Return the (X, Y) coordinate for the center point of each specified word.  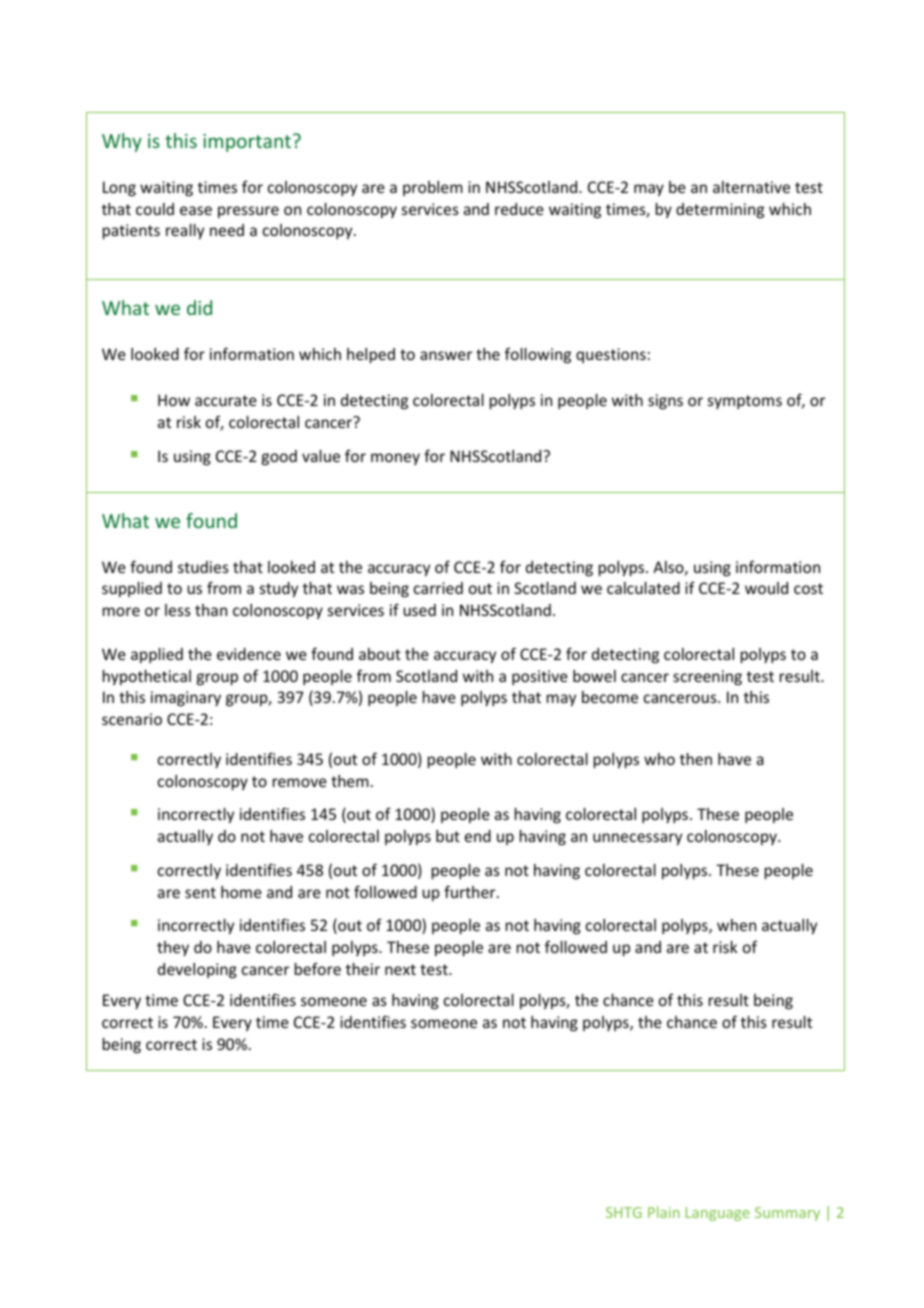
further (471, 891)
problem (433, 188)
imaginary (186, 698)
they (173, 948)
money (395, 459)
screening (707, 677)
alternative (751, 187)
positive (540, 677)
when (736, 925)
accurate (226, 400)
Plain (664, 1212)
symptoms (745, 402)
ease (196, 210)
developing (197, 970)
